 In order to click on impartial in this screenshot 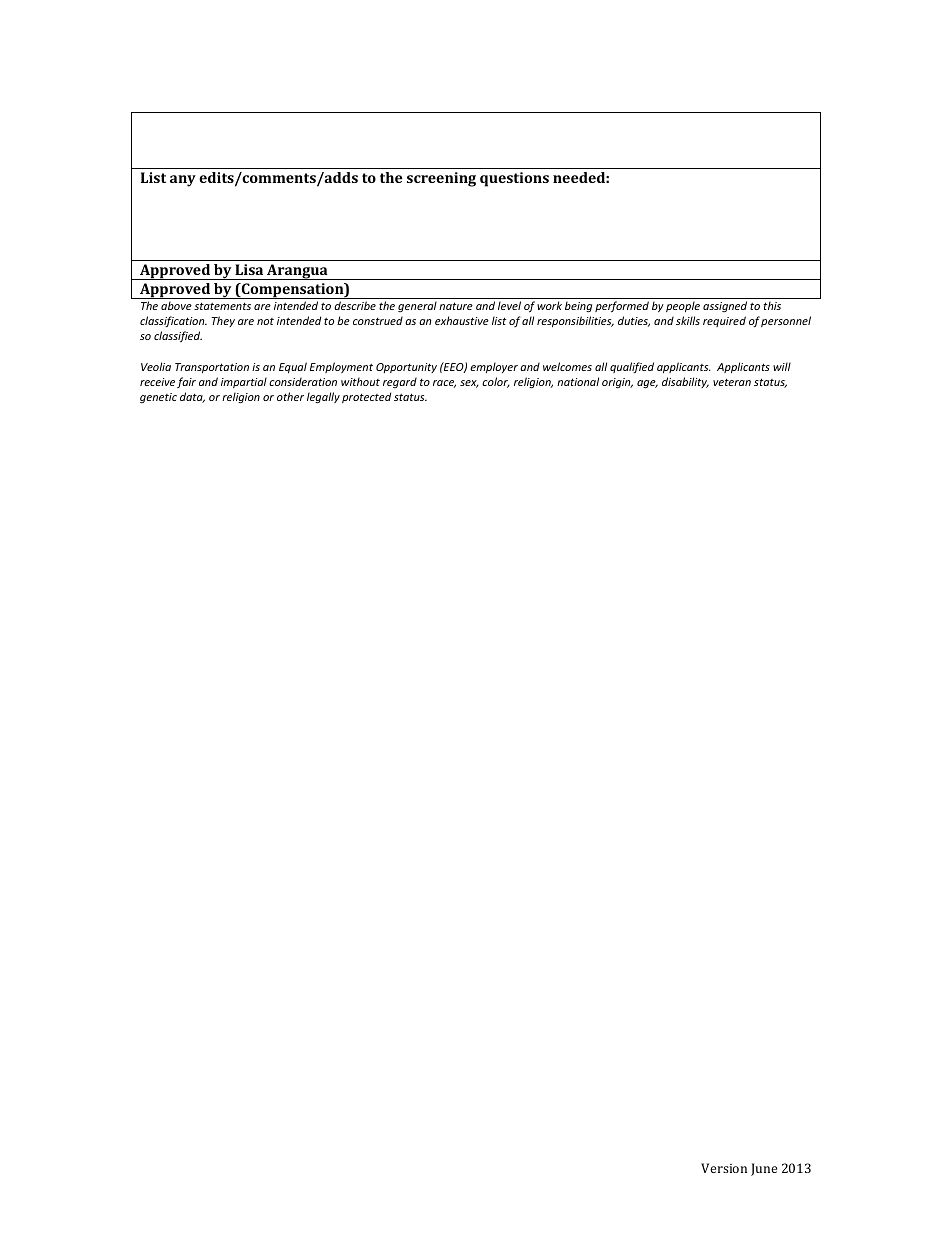, I will do `click(244, 382)`.
